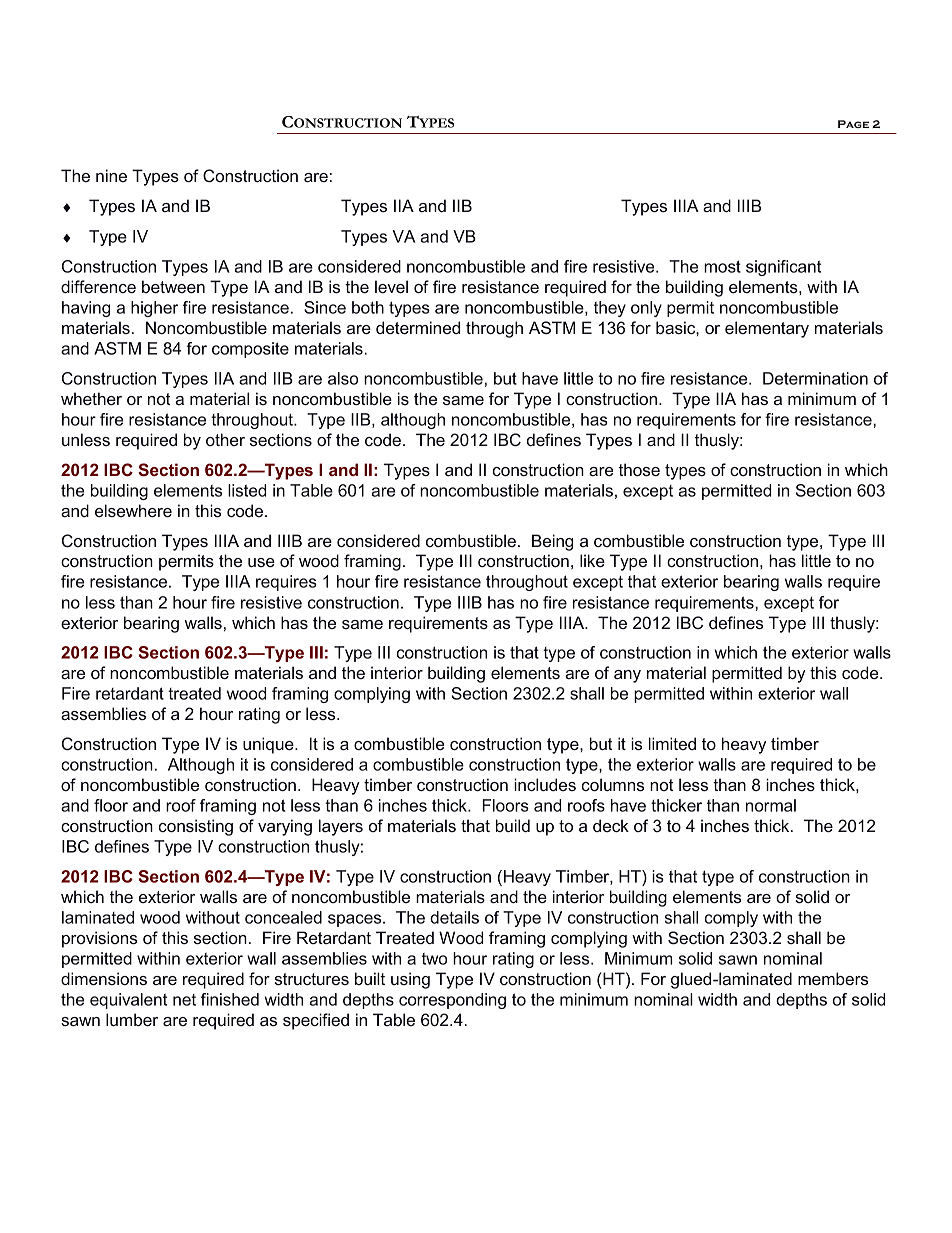 The image size is (952, 1233). What do you see at coordinates (833, 978) in the image?
I see `members` at bounding box center [833, 978].
